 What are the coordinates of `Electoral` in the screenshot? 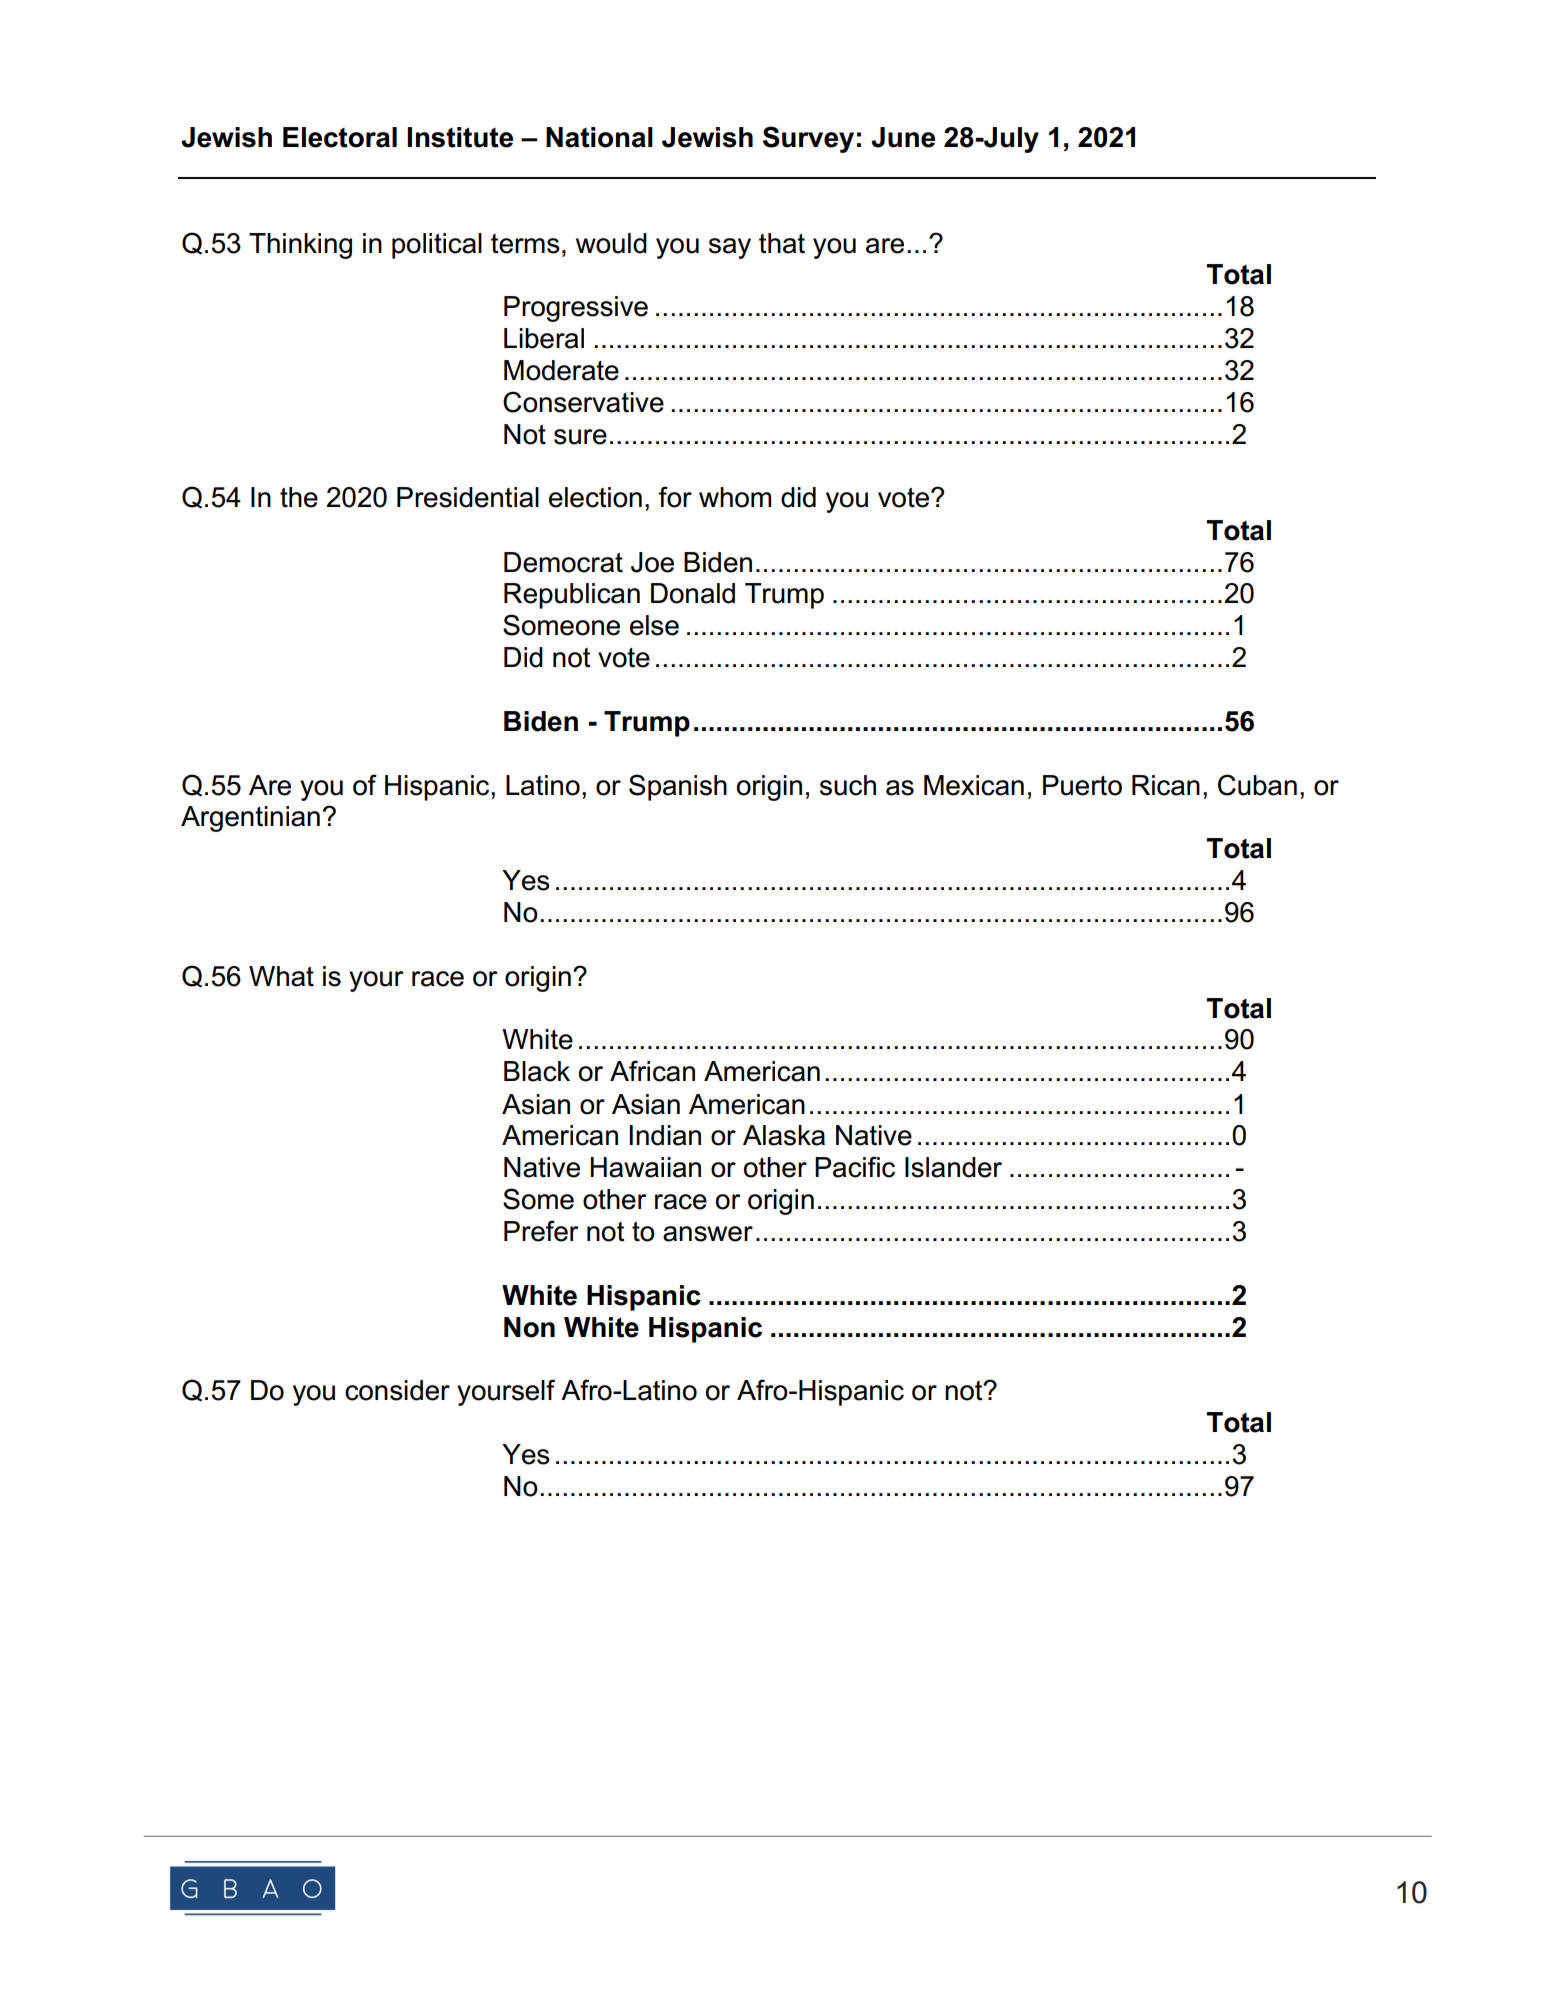 It's located at (340, 137).
